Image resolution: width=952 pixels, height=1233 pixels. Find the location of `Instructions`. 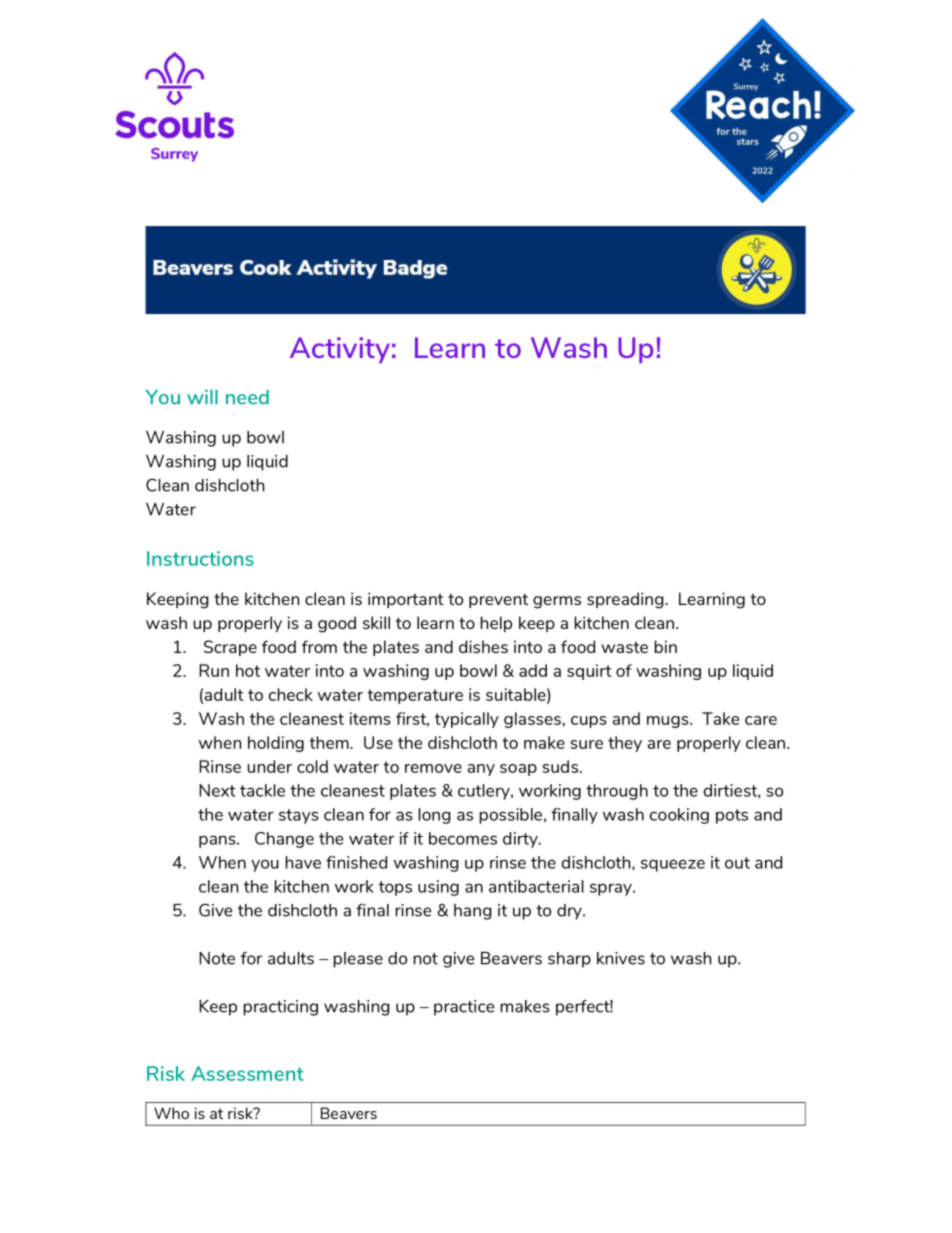

Instructions is located at coordinates (200, 558).
